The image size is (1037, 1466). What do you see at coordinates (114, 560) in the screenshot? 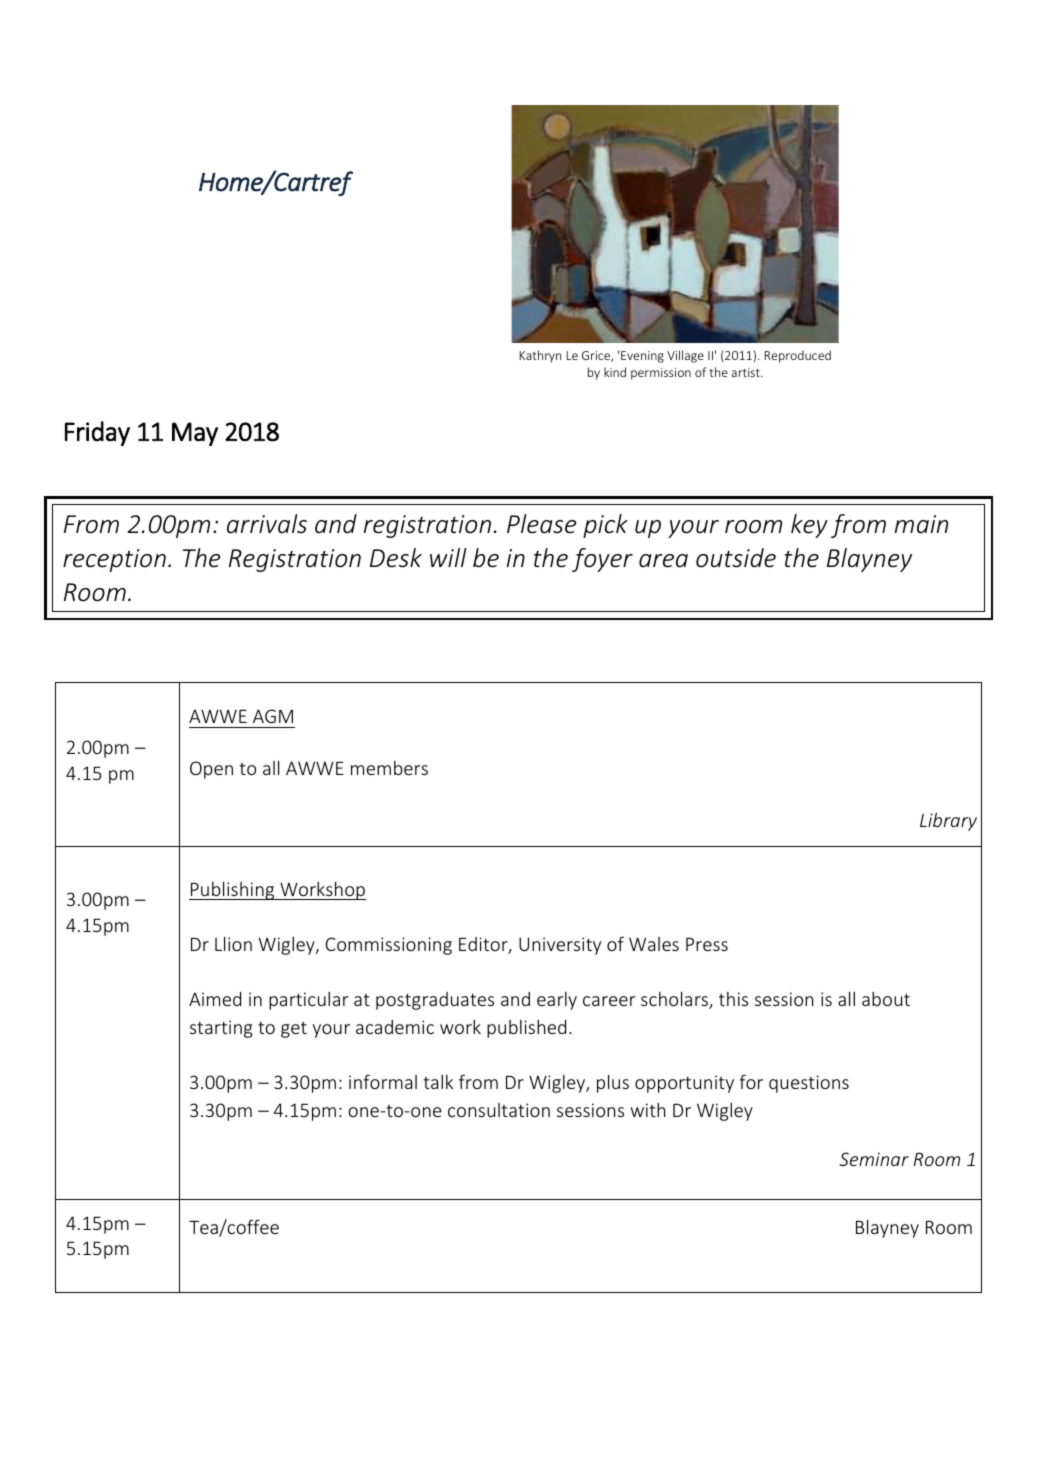
I see `reception` at bounding box center [114, 560].
